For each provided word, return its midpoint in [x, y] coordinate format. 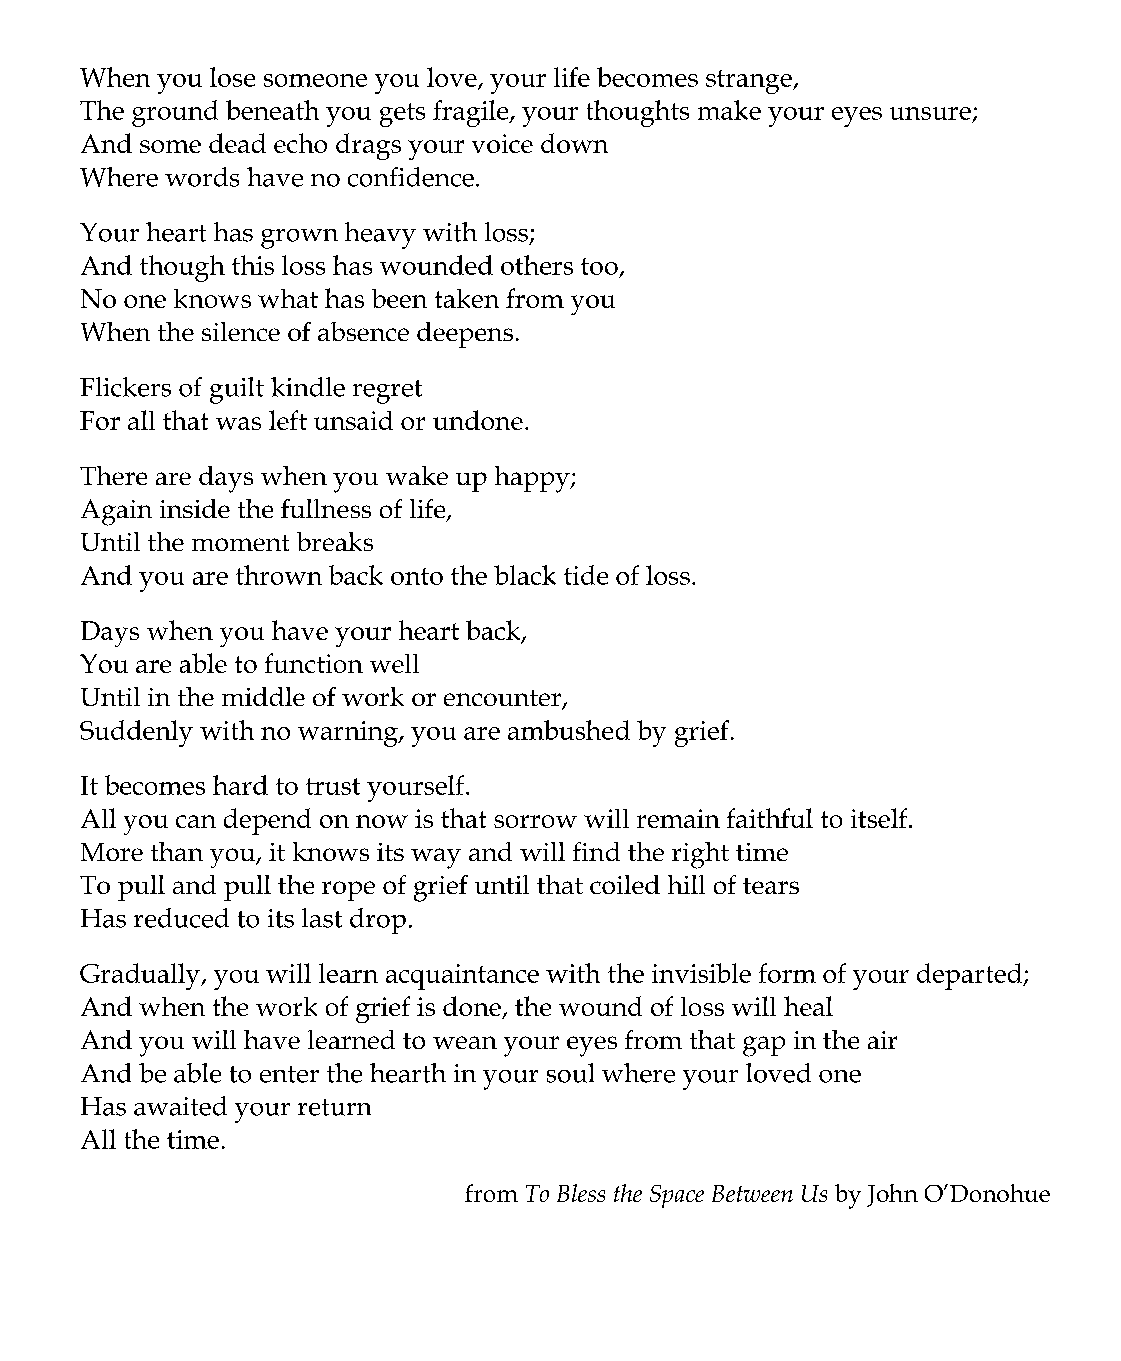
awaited [180, 1106]
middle [263, 696]
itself [880, 818]
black [525, 575]
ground [175, 113]
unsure [930, 113]
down [574, 143]
